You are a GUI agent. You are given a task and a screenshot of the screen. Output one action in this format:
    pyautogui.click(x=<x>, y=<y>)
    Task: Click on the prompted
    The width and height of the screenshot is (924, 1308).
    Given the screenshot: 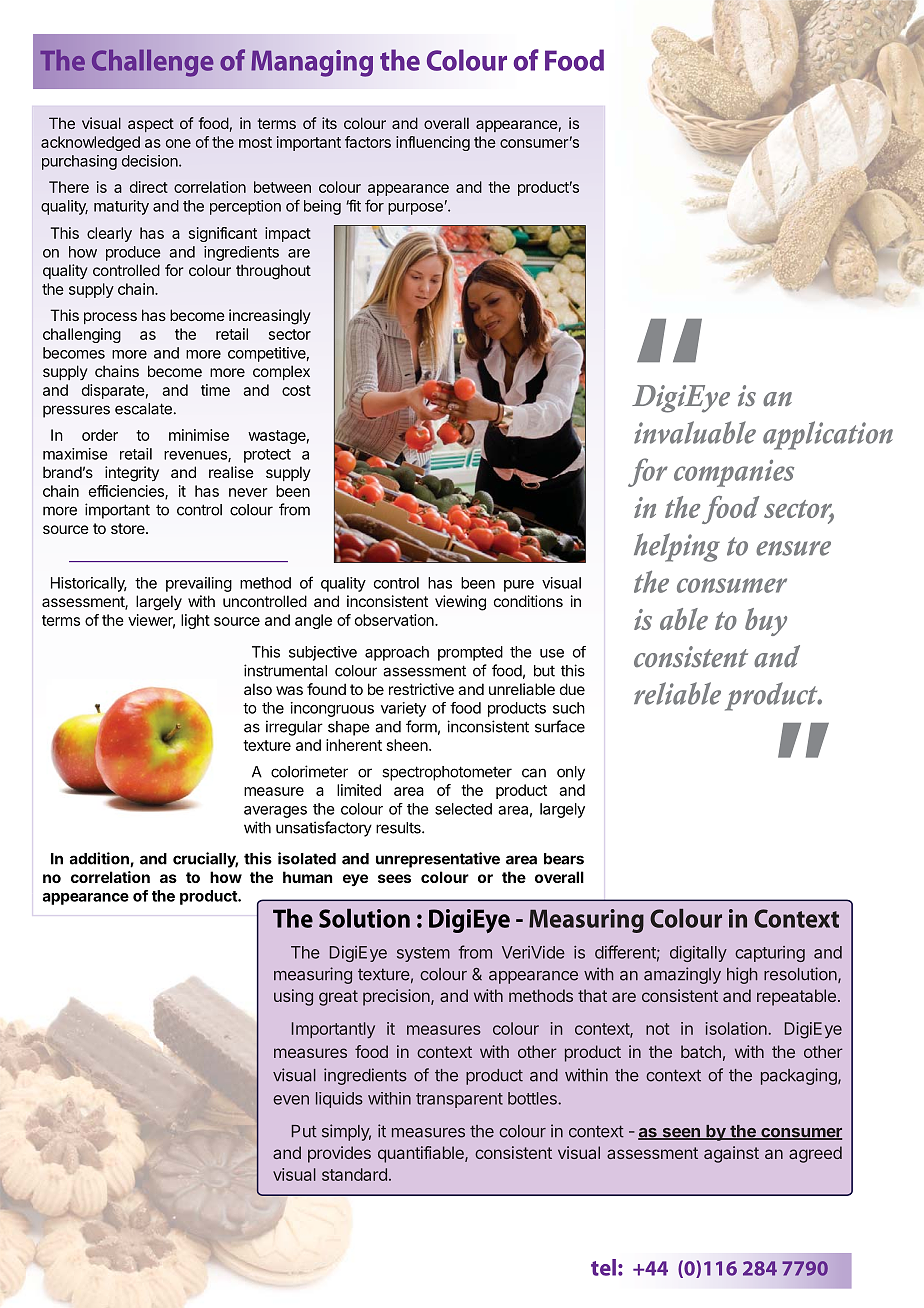 What is the action you would take?
    pyautogui.click(x=470, y=653)
